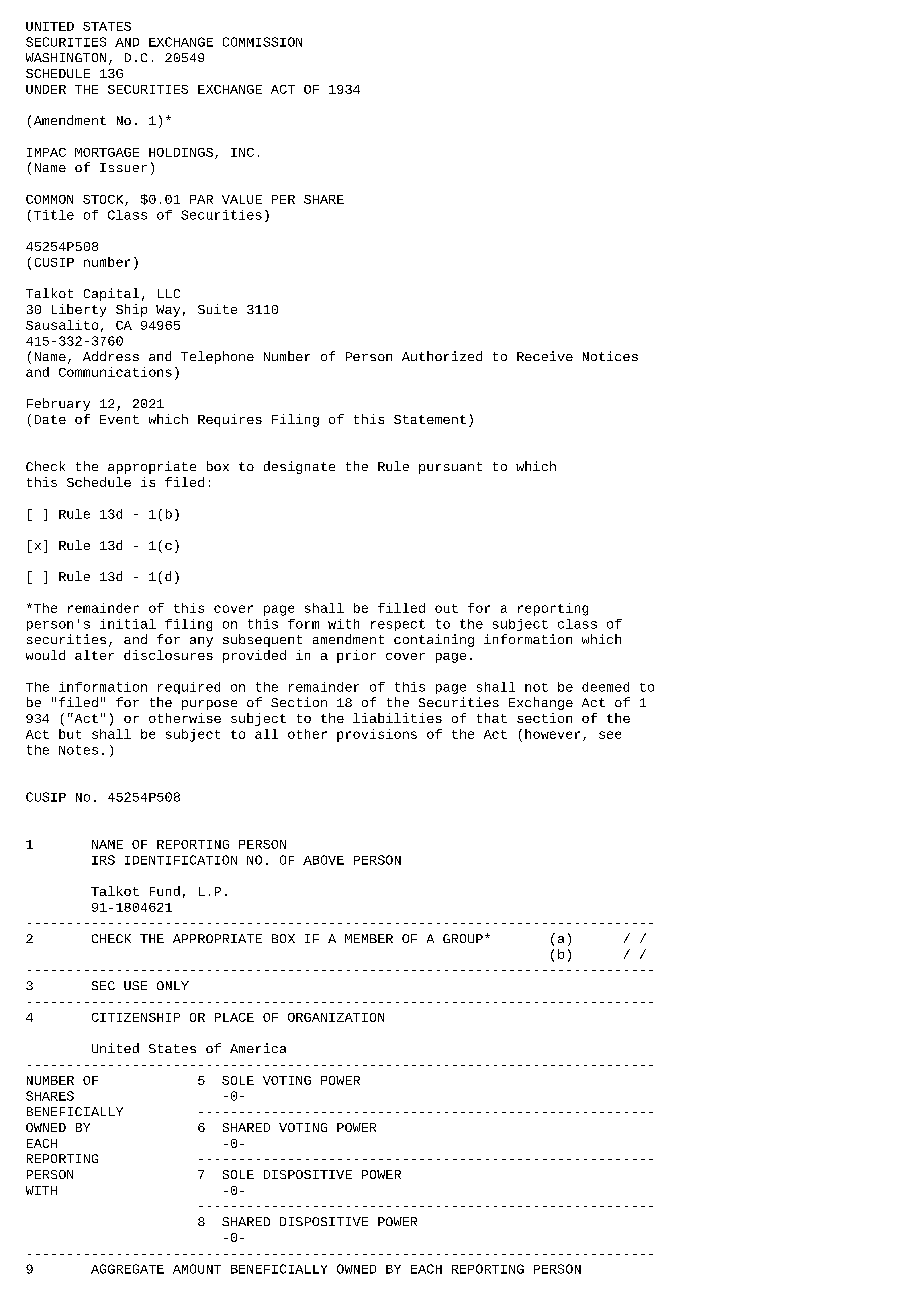 The image size is (924, 1308). Describe the element at coordinates (552, 734) in the page. I see `however` at that location.
